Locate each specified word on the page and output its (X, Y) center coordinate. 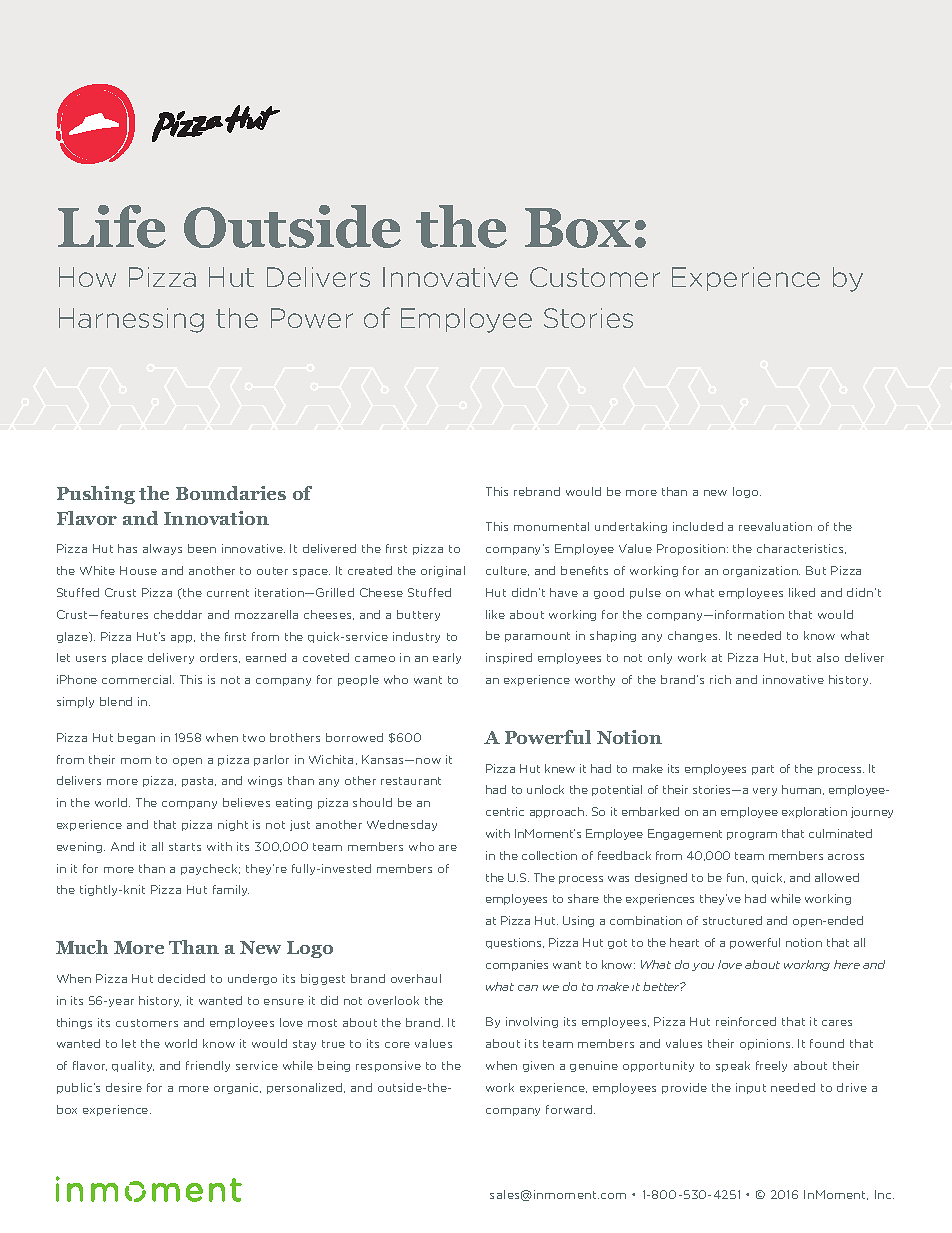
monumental (551, 526)
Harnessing (131, 320)
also (828, 657)
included (698, 526)
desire (124, 1087)
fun (737, 878)
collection (549, 855)
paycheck (210, 869)
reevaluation (775, 526)
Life (112, 226)
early (447, 658)
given (538, 1066)
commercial (138, 679)
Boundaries (231, 493)
